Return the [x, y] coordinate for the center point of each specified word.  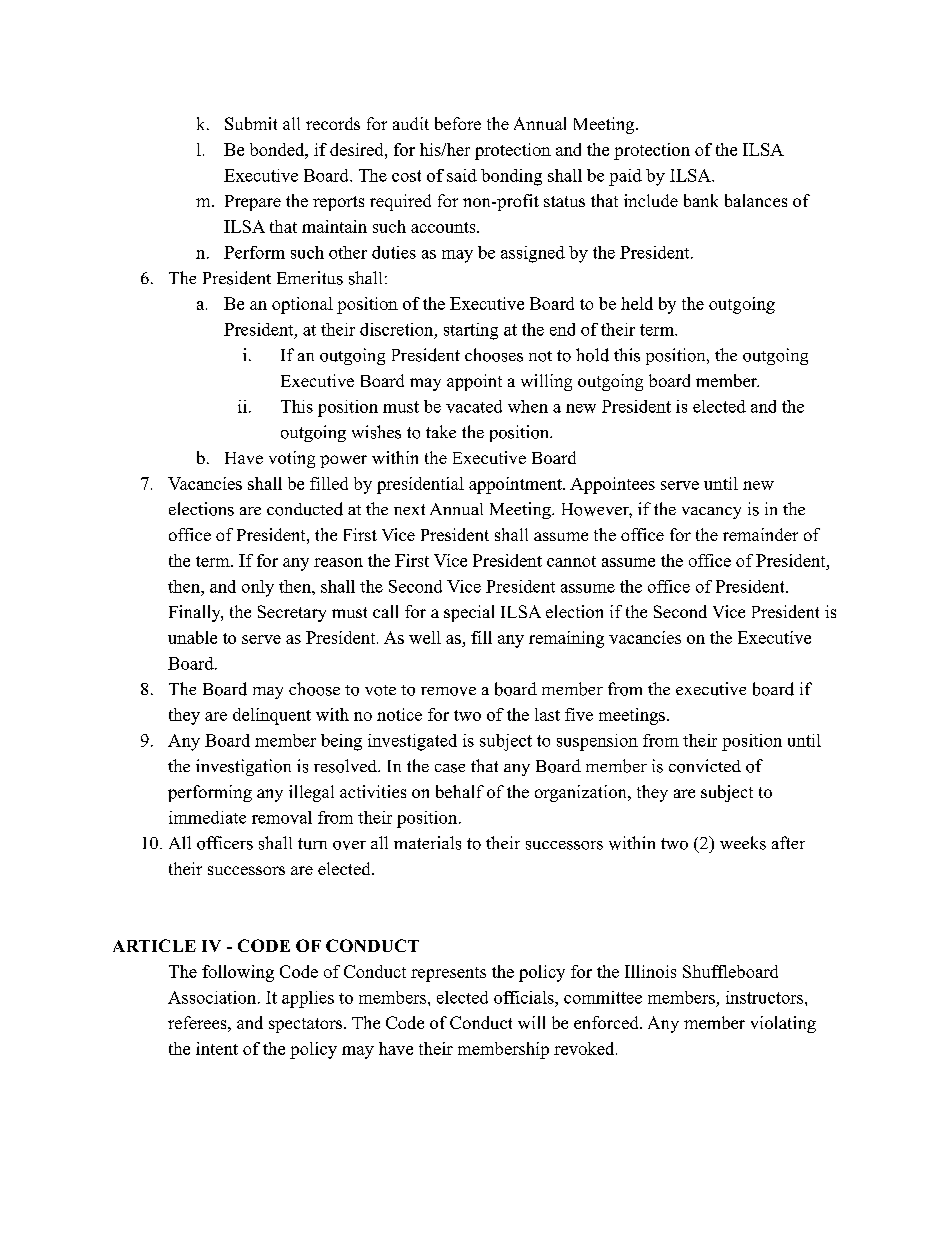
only [258, 588]
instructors [764, 997]
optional [302, 305]
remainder [760, 534]
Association [212, 997]
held [637, 303]
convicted [705, 766]
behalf [460, 791]
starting [471, 331]
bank [701, 200]
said [462, 175]
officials [525, 997]
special [469, 613]
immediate [207, 817]
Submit [251, 123]
